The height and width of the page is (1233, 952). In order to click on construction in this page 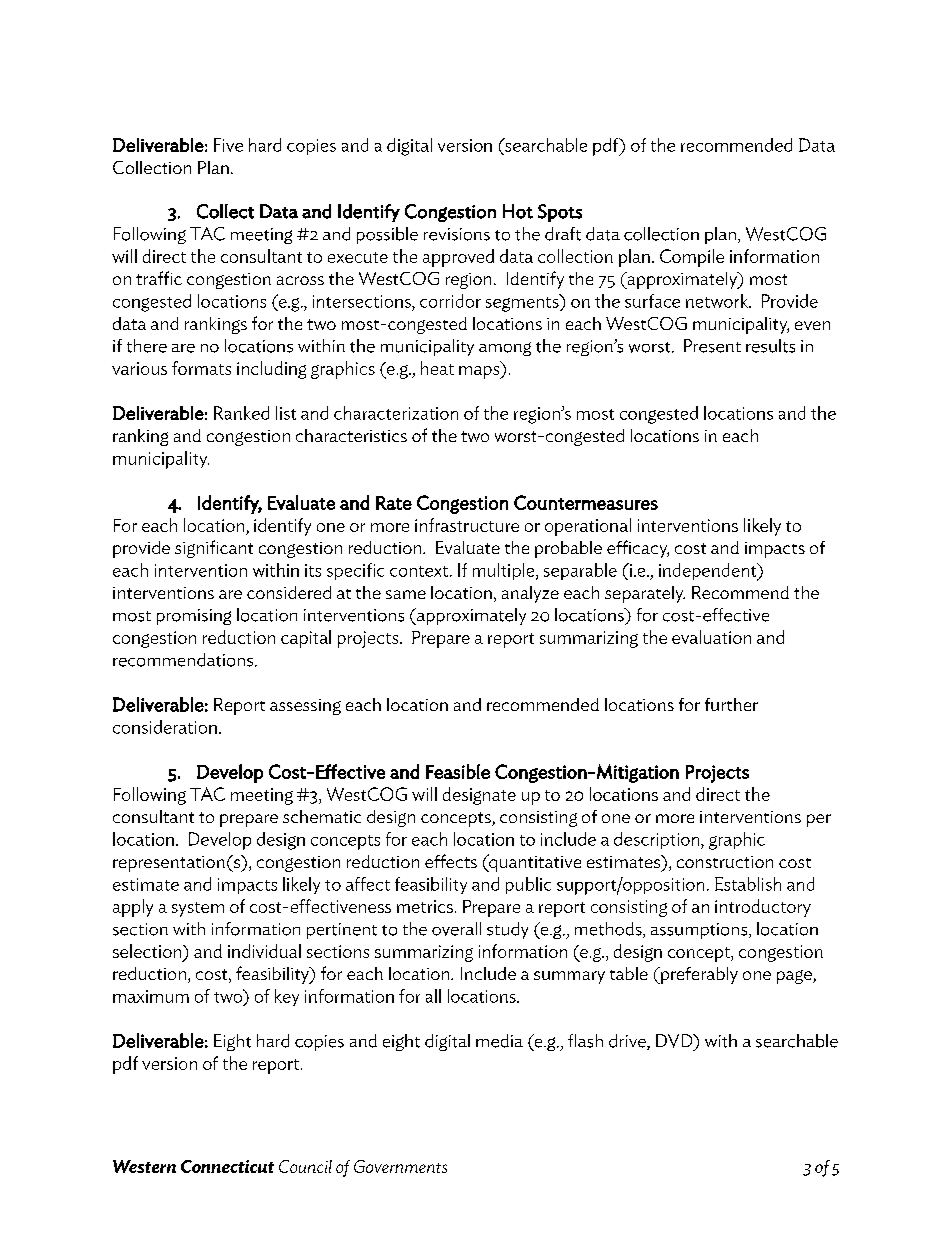, I will do `click(725, 862)`.
